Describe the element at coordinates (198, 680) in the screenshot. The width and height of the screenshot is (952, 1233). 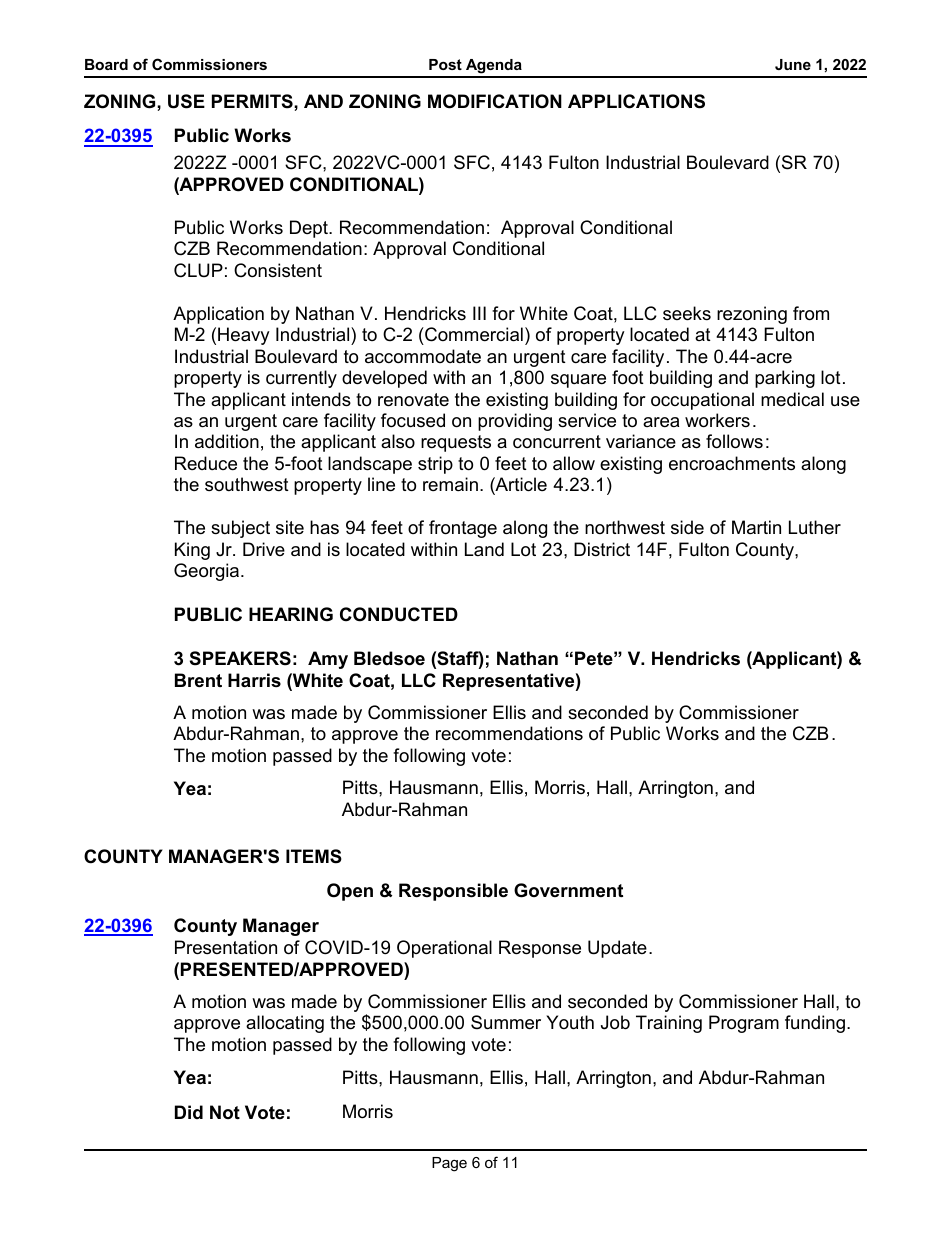
I see `Brent` at that location.
